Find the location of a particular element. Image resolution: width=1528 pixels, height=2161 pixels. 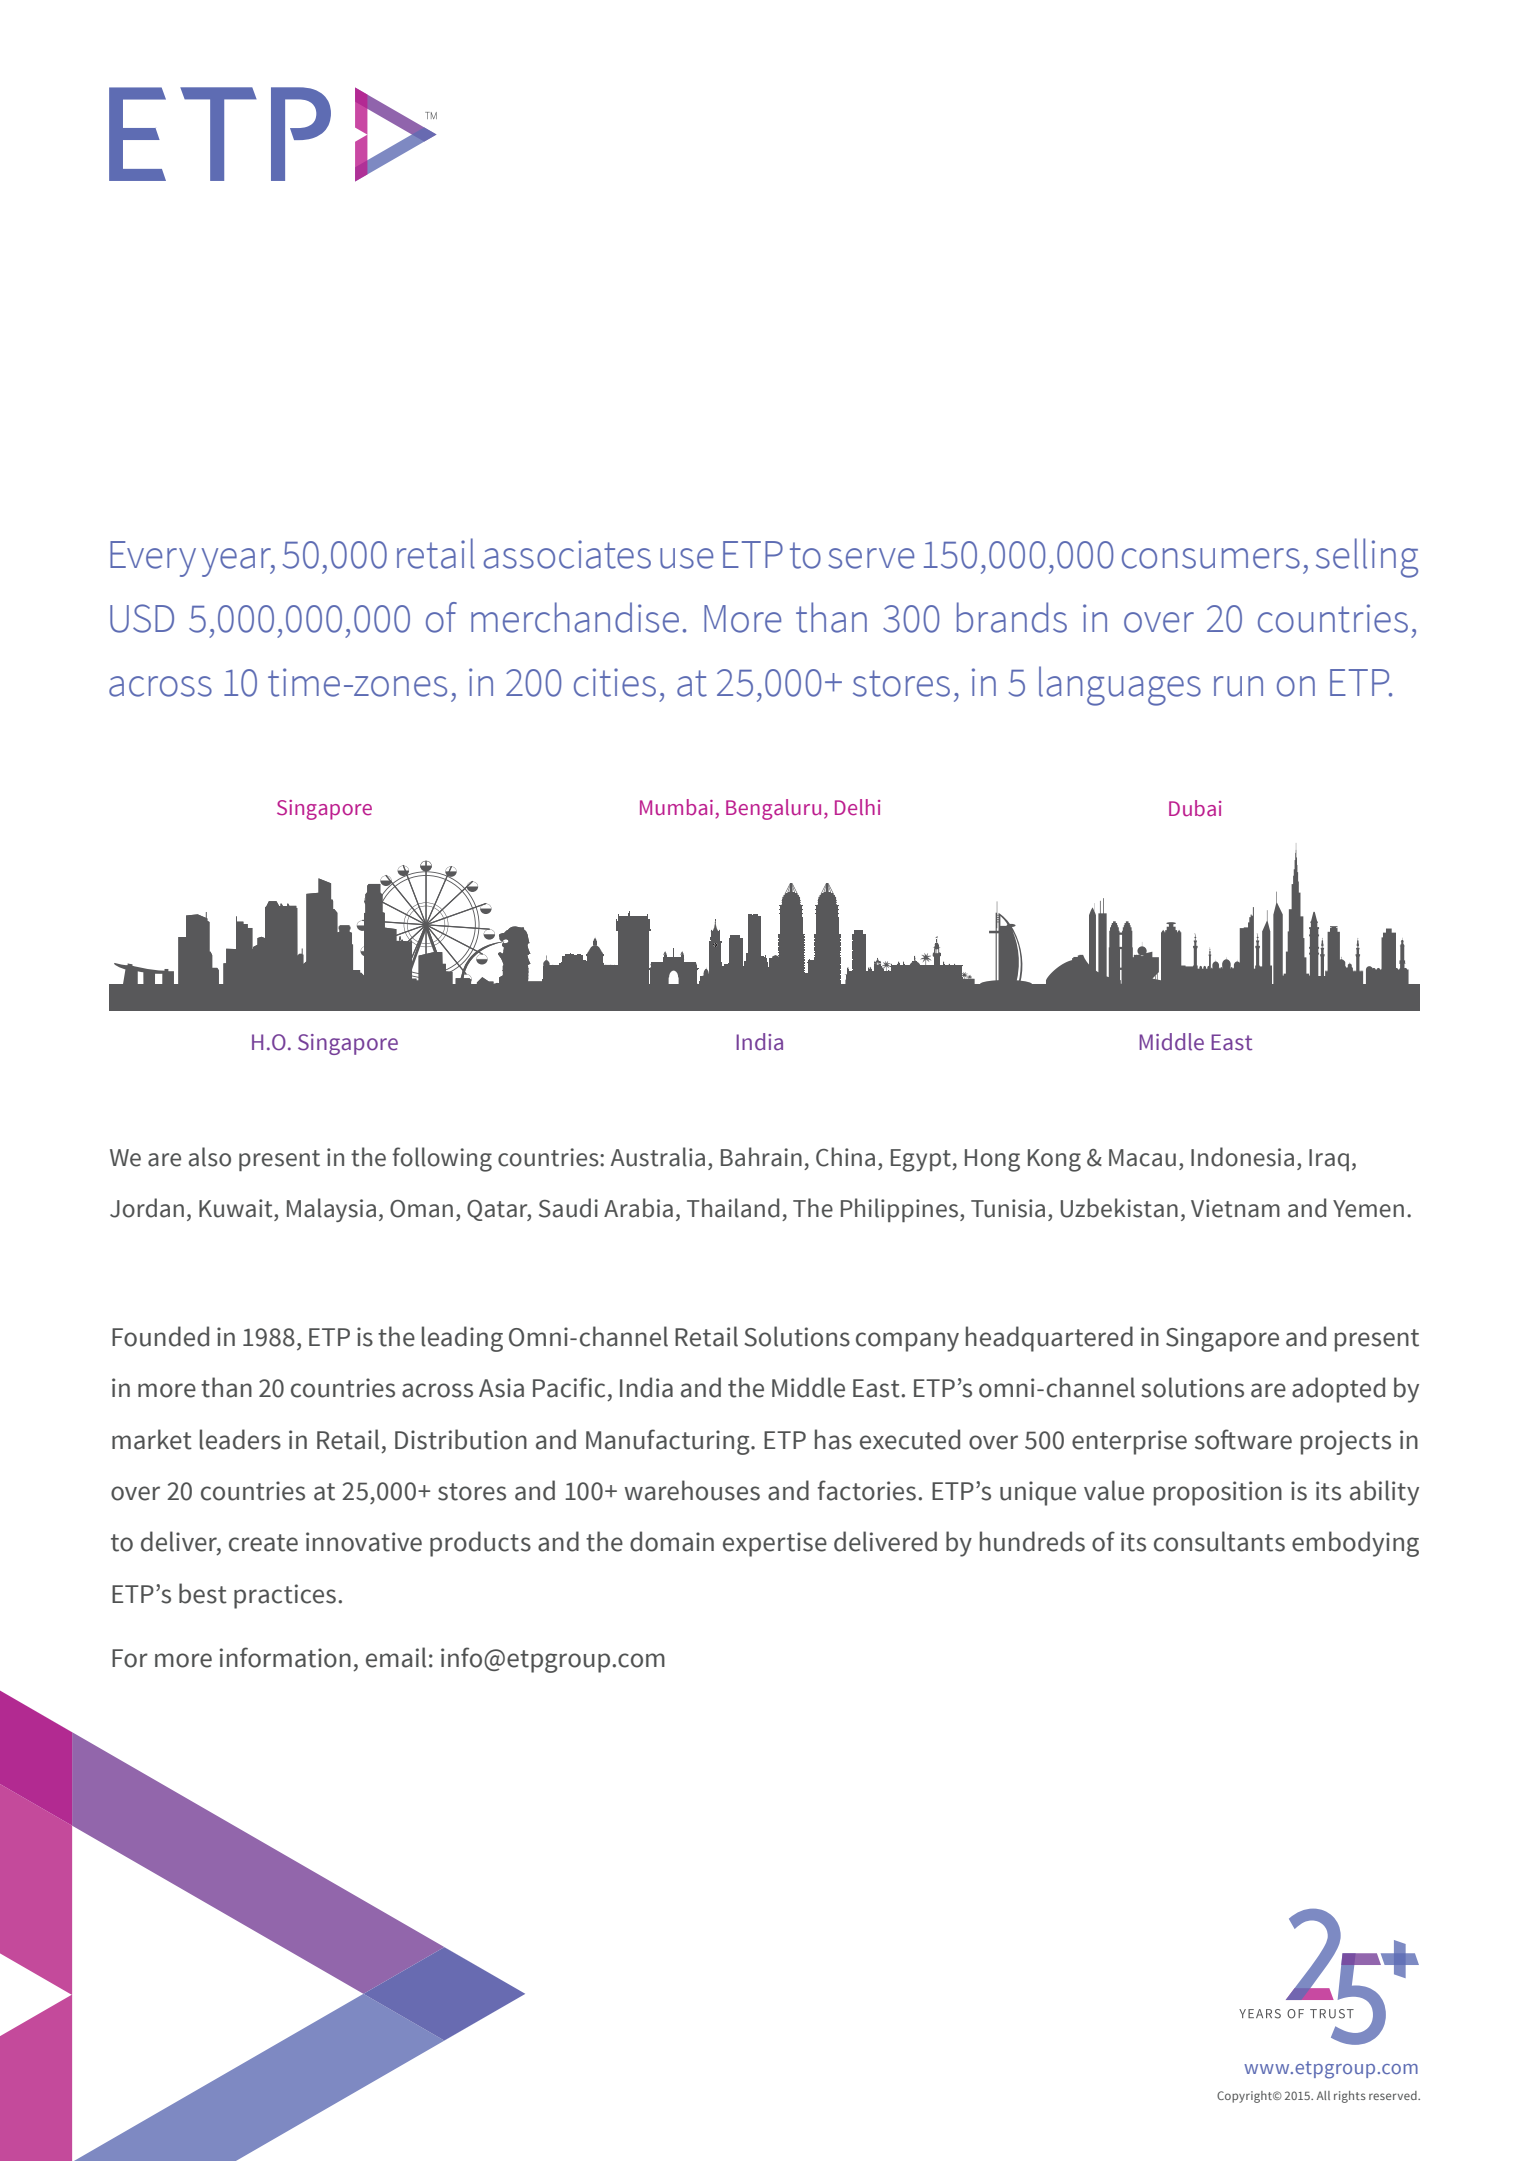

consumers is located at coordinates (1211, 558).
